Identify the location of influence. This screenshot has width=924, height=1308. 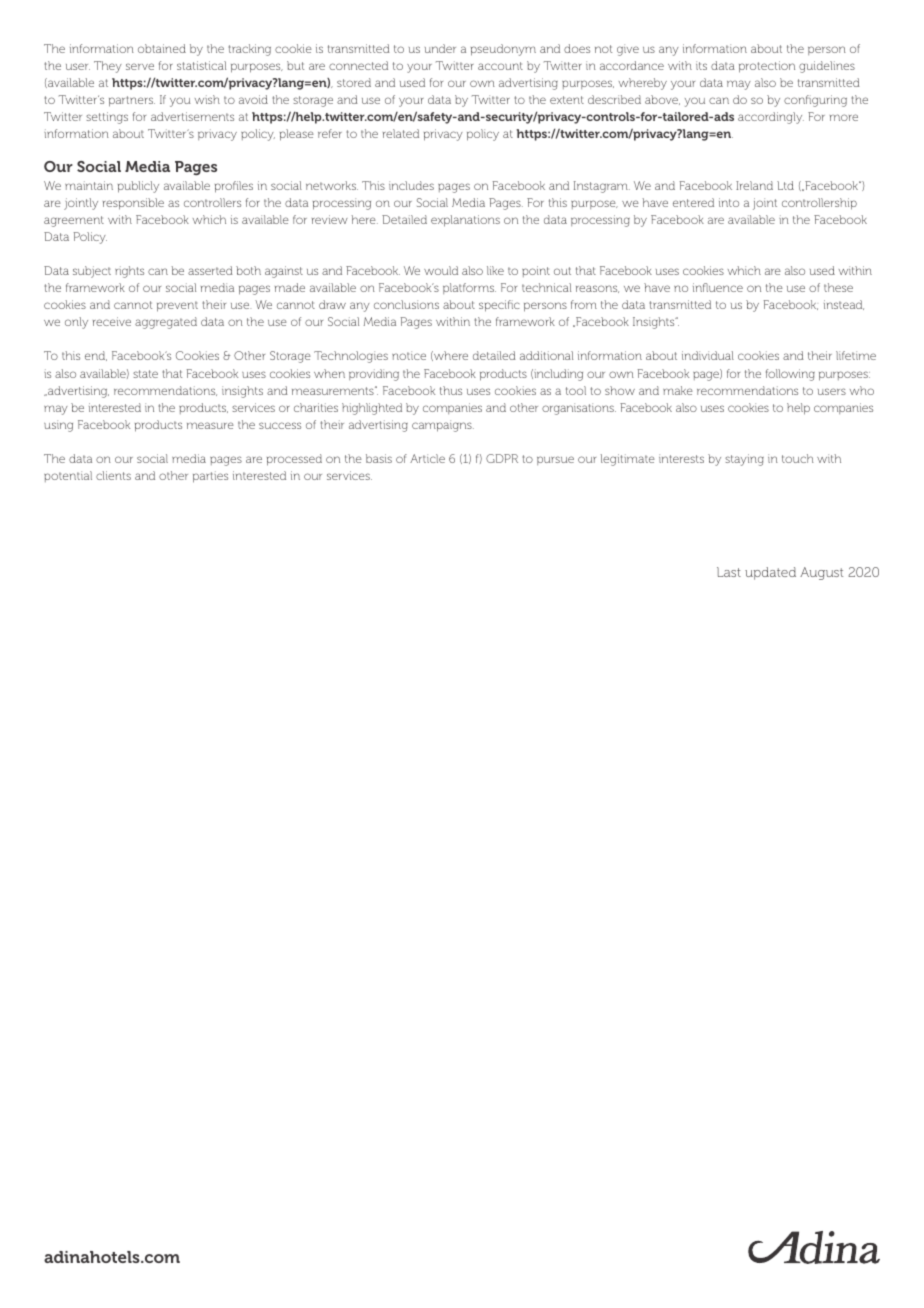
(718, 287).
